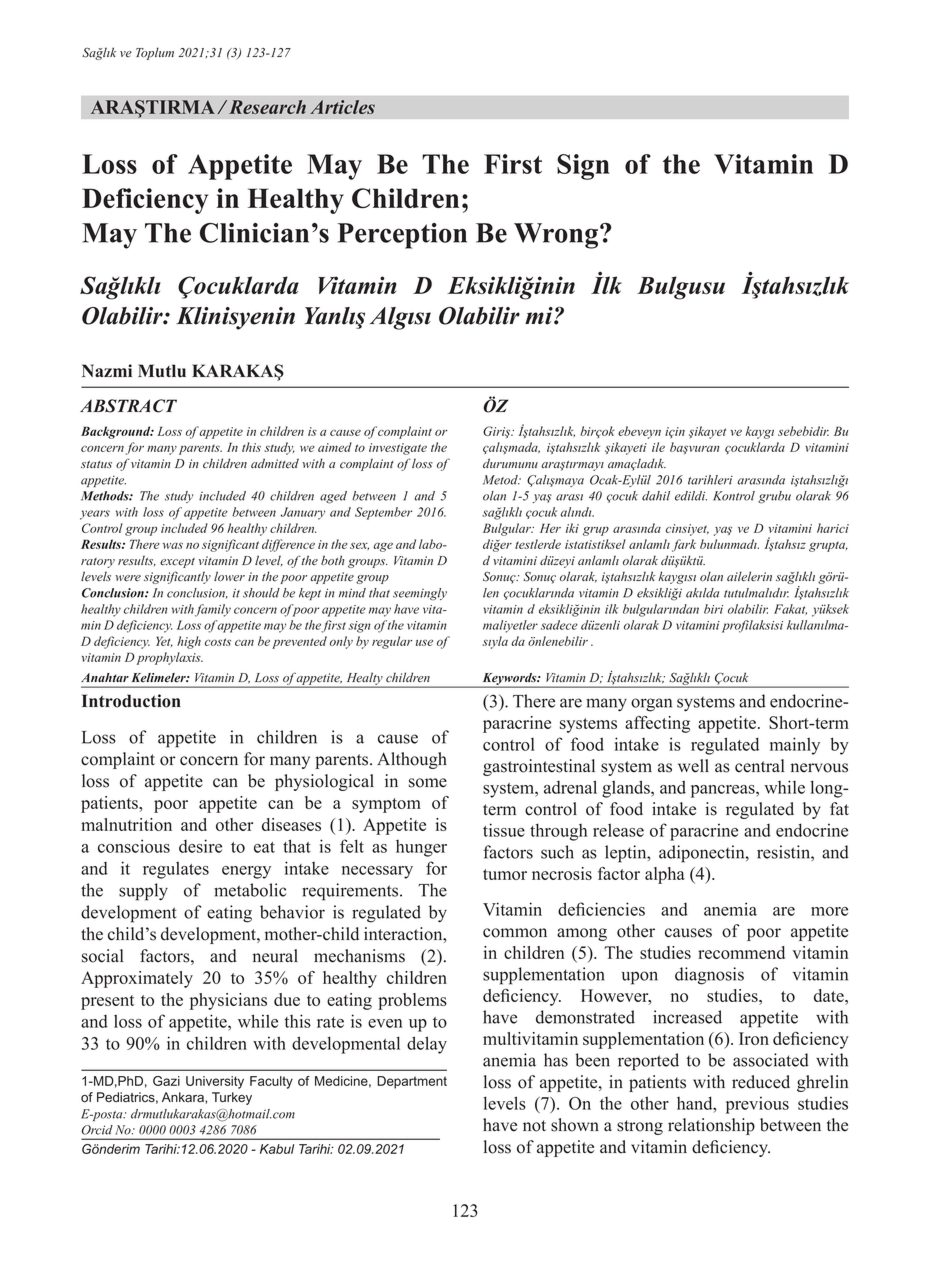 The height and width of the screenshot is (1288, 930). What do you see at coordinates (534, 1126) in the screenshot?
I see `not` at bounding box center [534, 1126].
